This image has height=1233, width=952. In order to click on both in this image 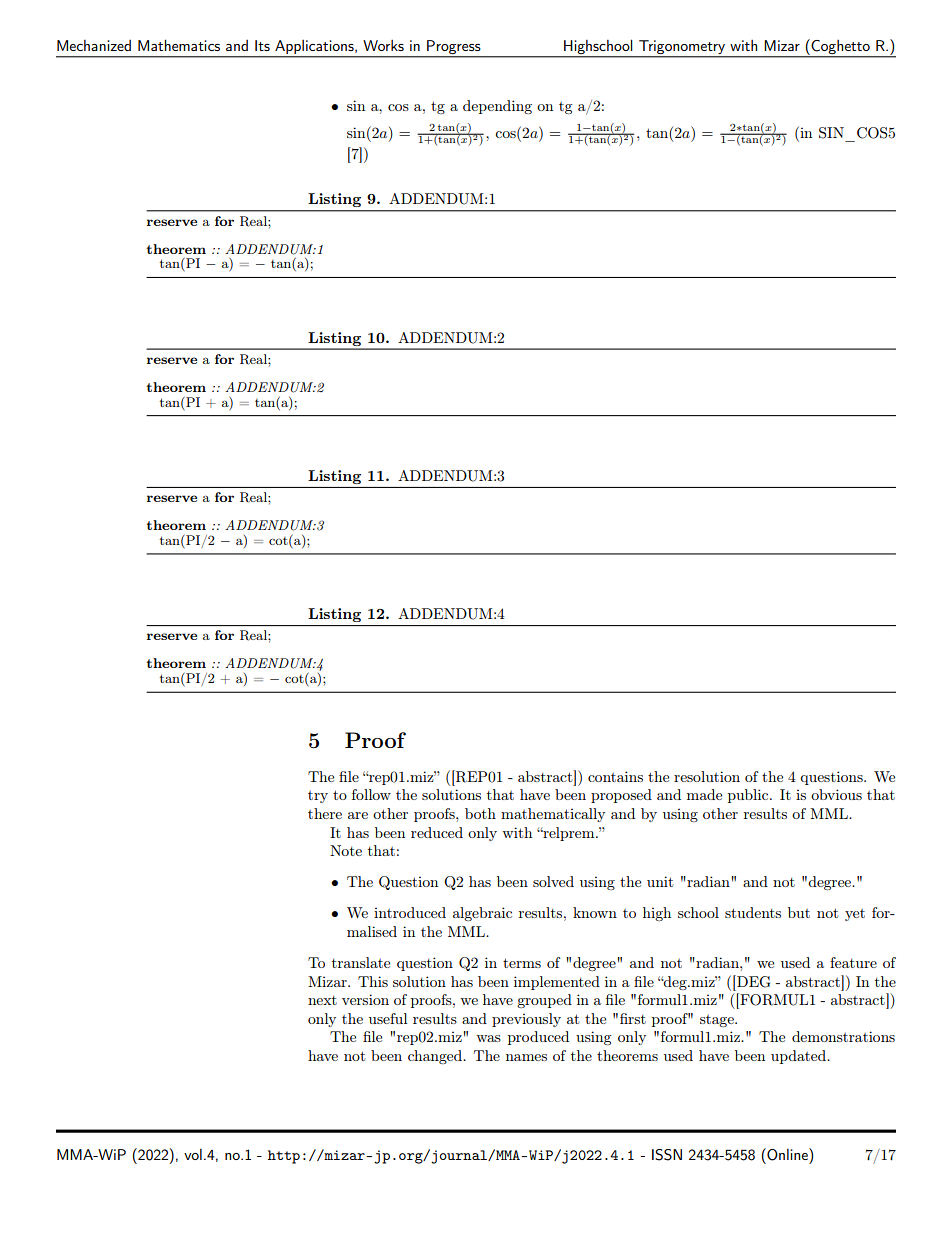, I will do `click(480, 813)`.
